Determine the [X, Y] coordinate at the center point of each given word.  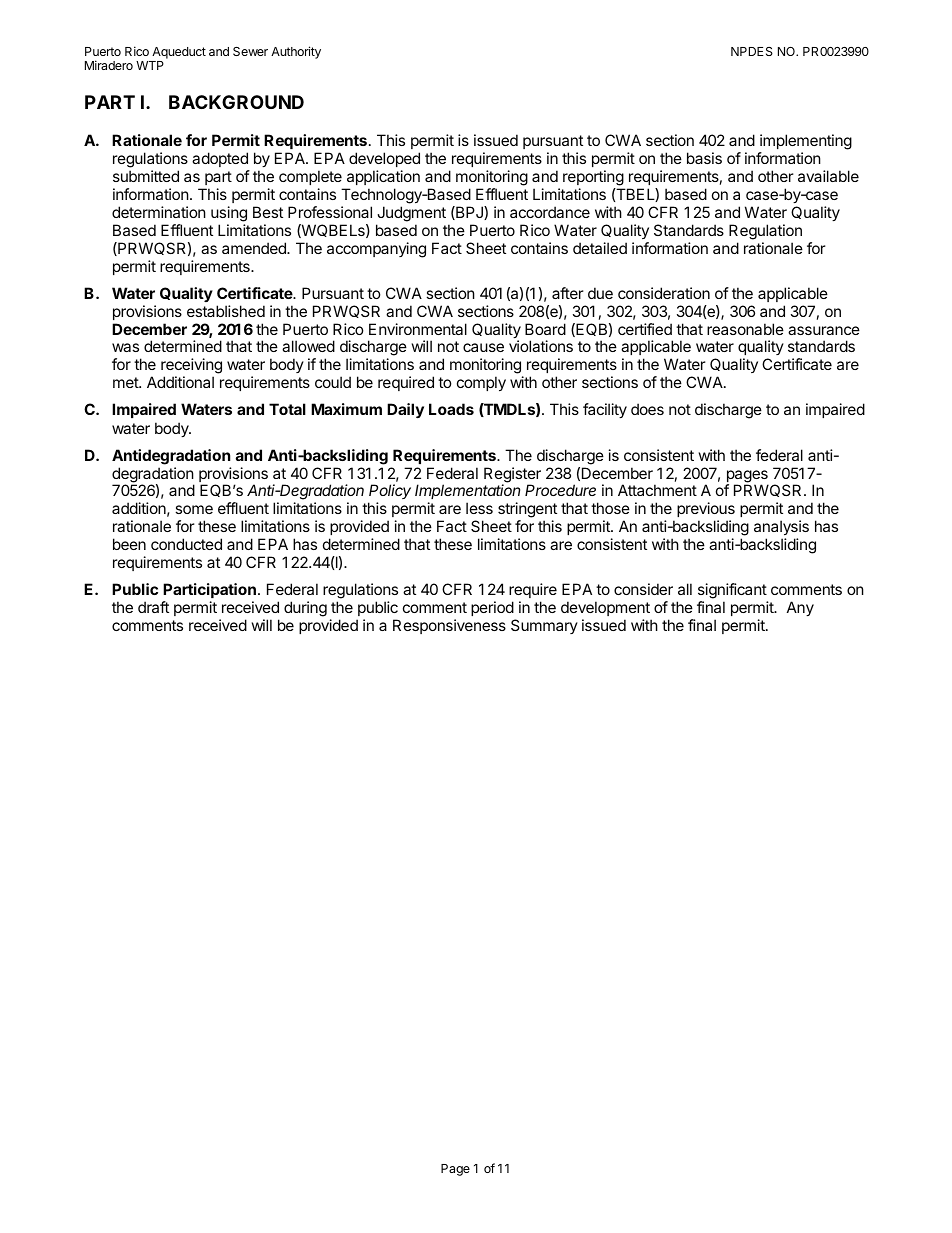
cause [483, 347]
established [226, 311]
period [492, 608]
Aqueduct [179, 53]
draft [153, 607]
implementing [806, 142]
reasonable [745, 329]
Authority [296, 52]
